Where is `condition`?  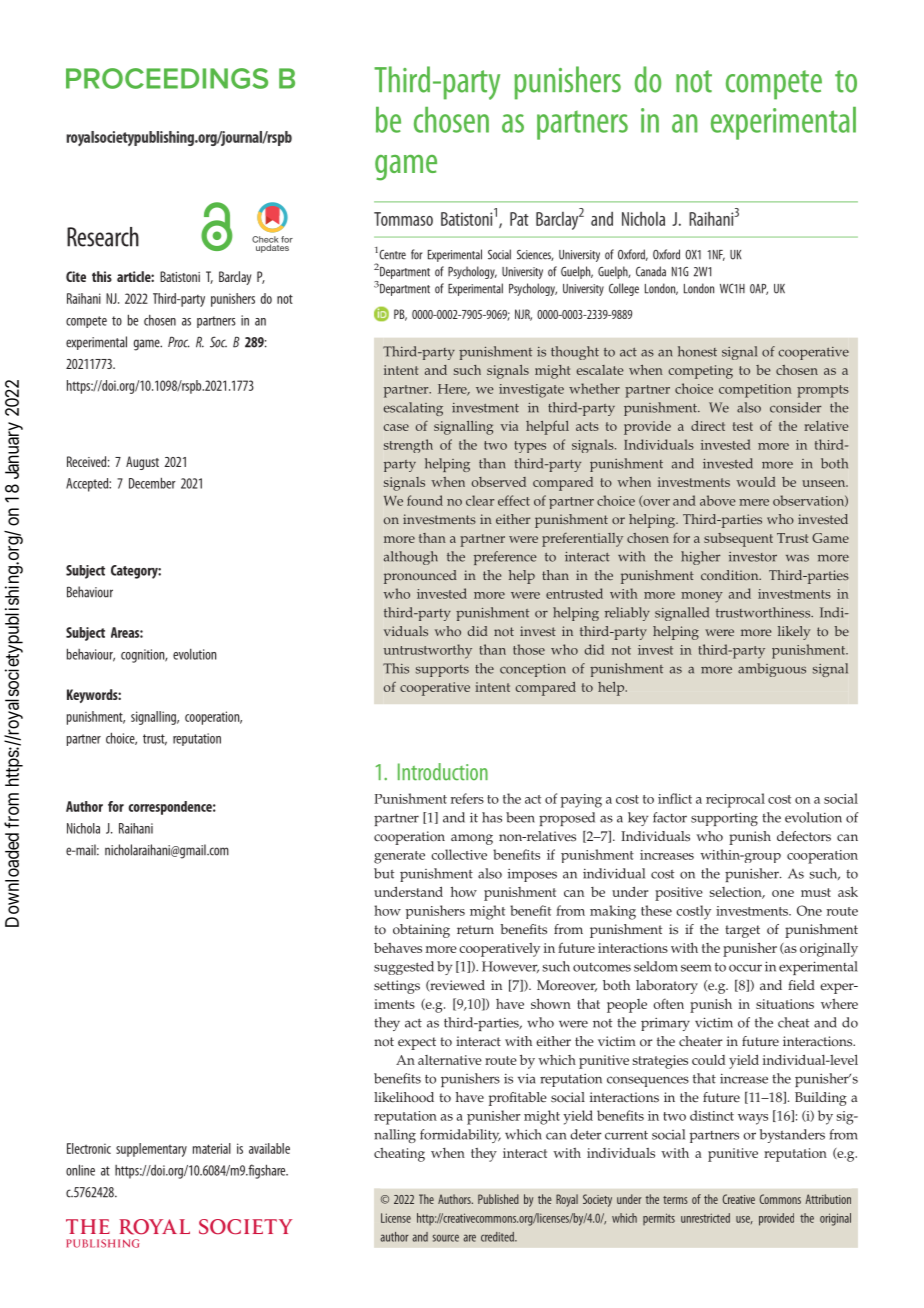
condition is located at coordinates (731, 575).
